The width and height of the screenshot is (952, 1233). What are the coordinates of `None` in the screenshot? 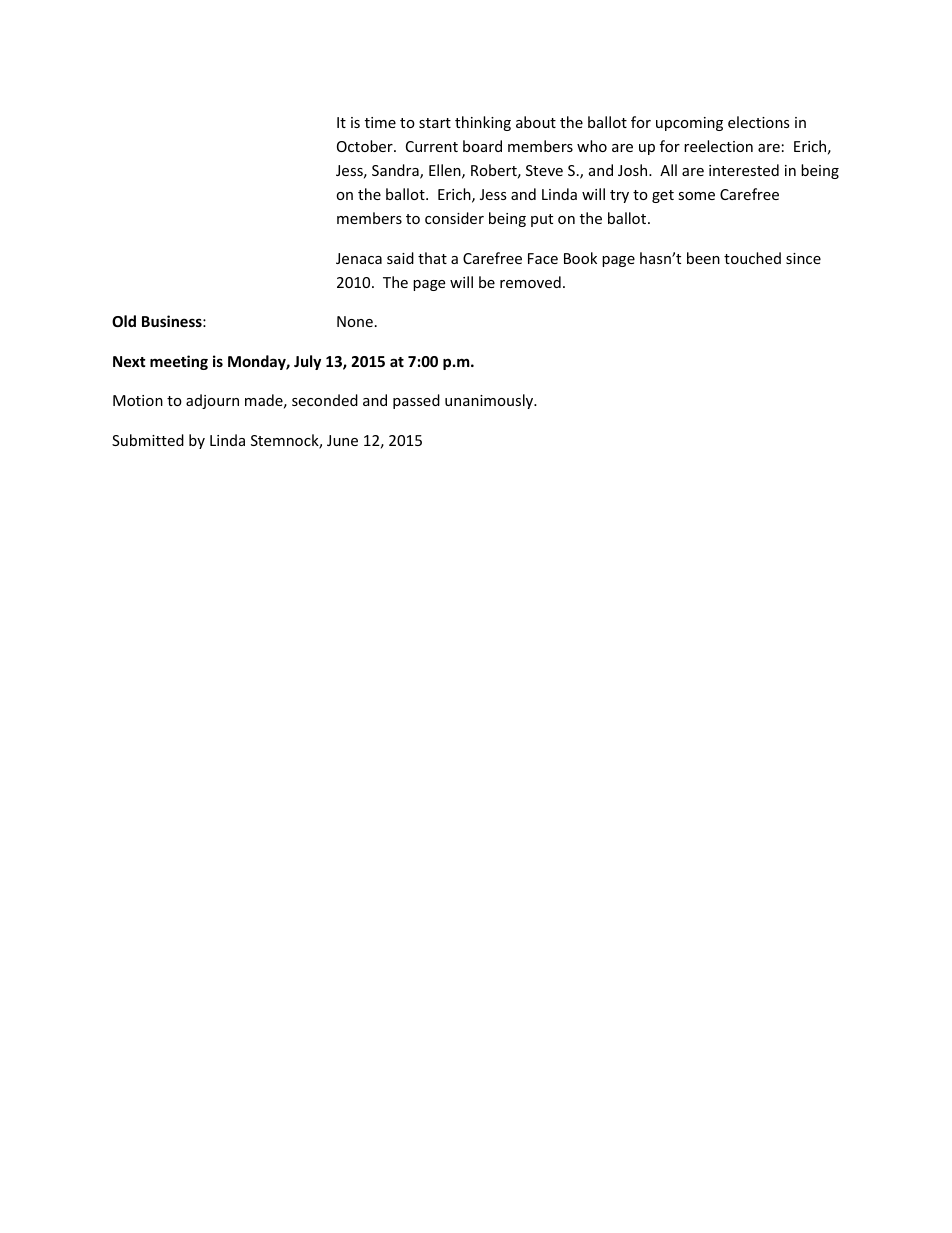 It's located at (355, 321).
